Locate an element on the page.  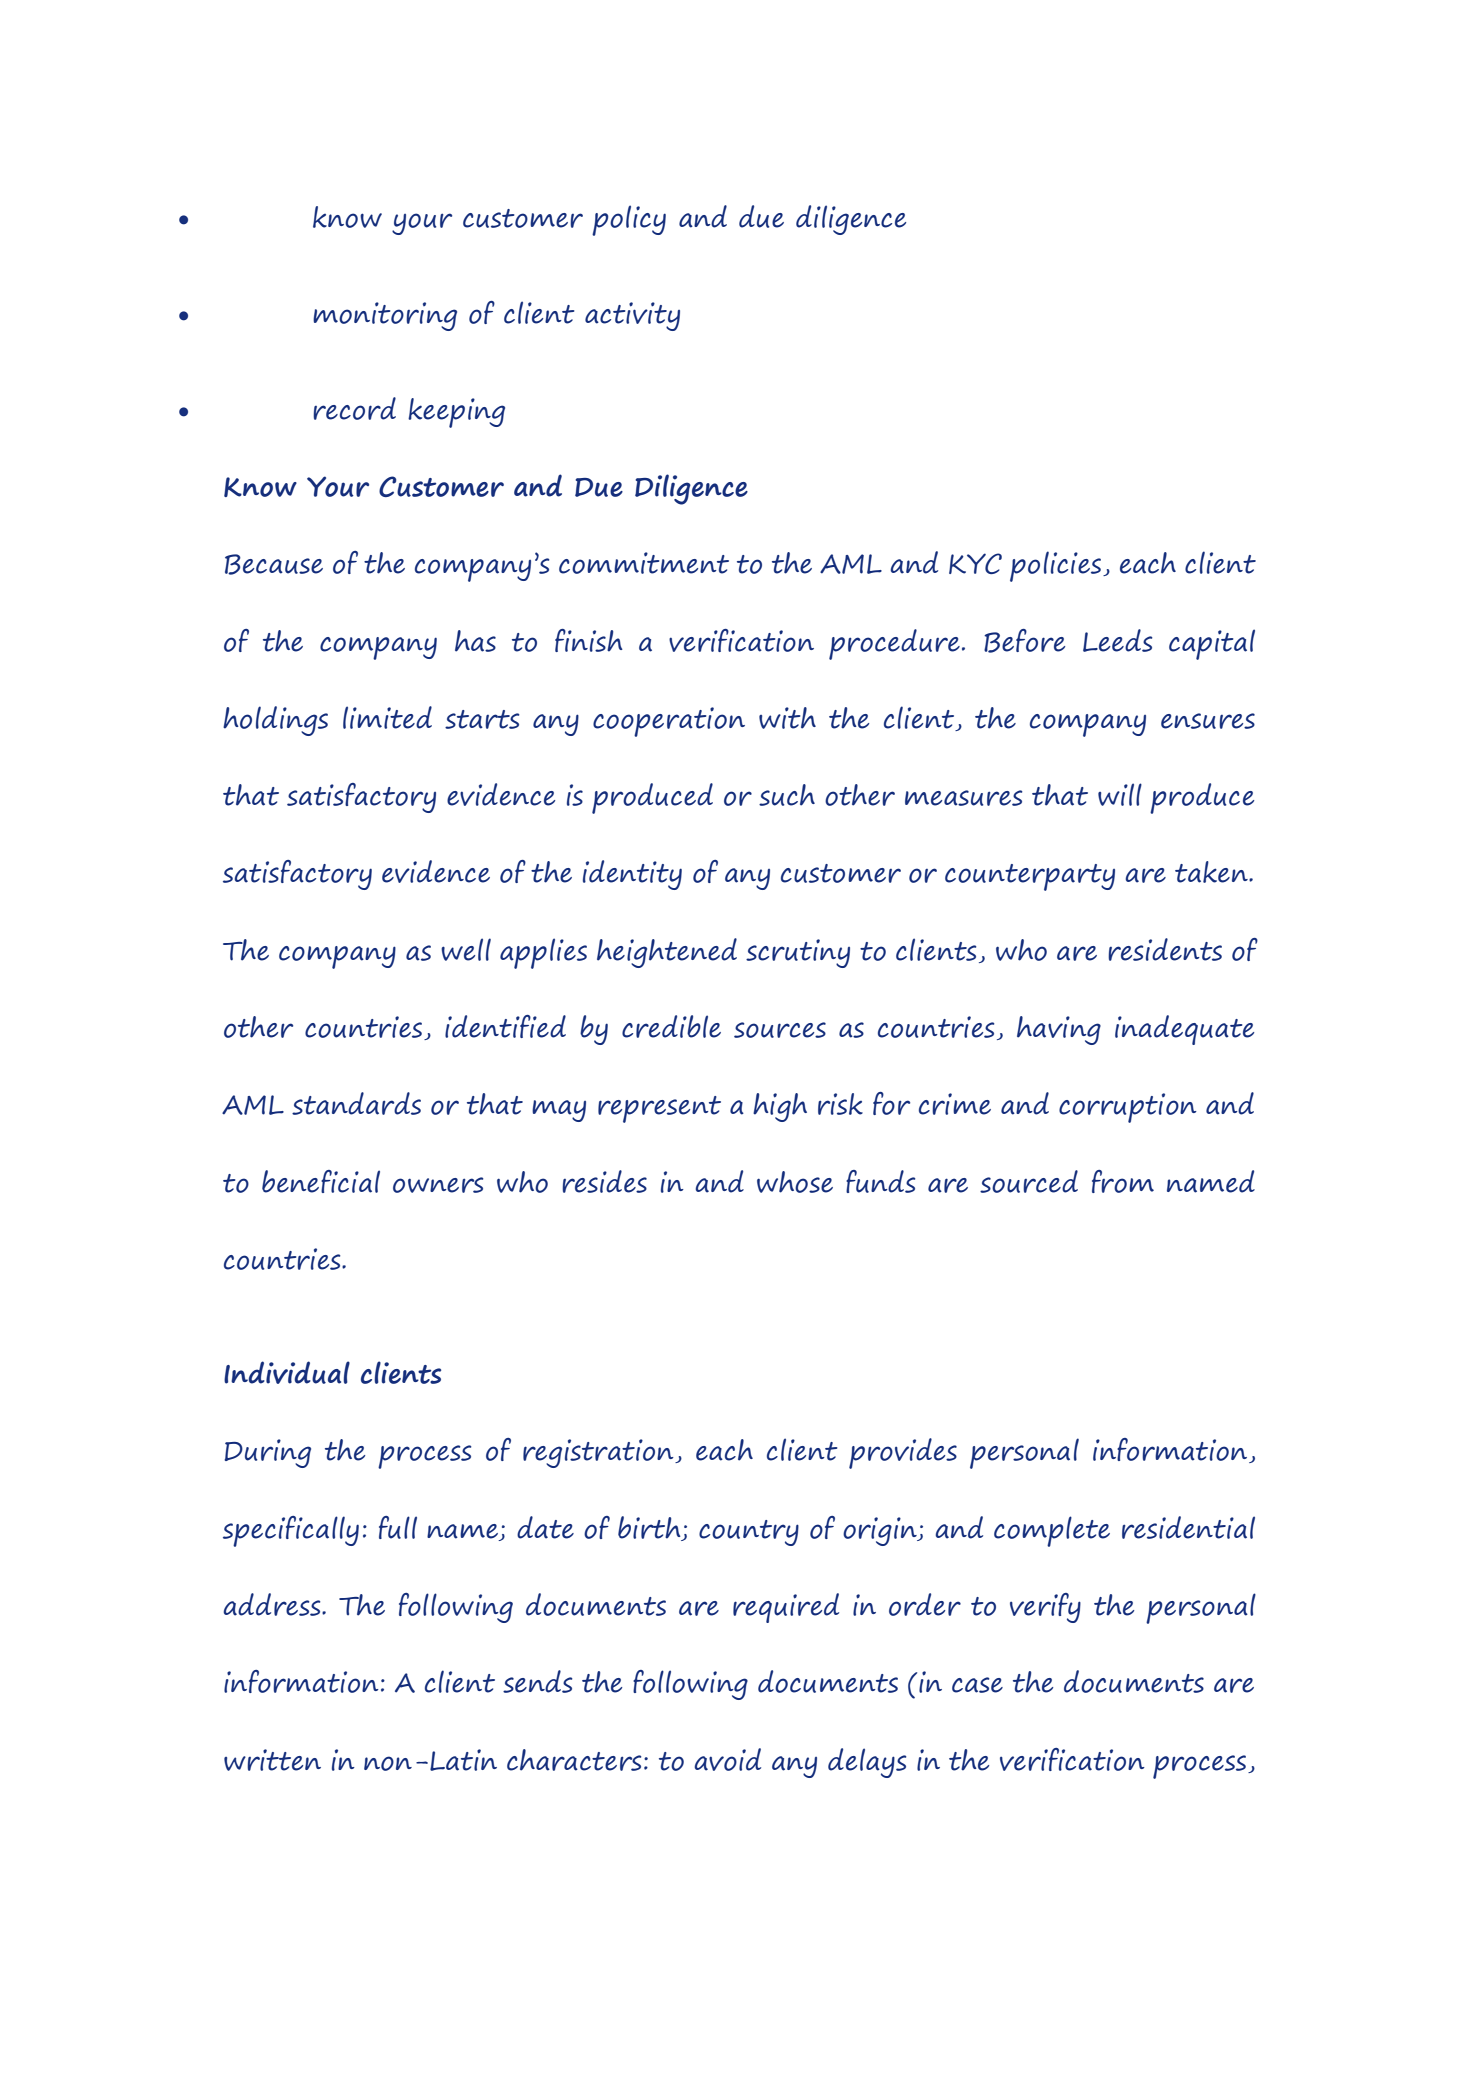
written is located at coordinates (272, 1760).
